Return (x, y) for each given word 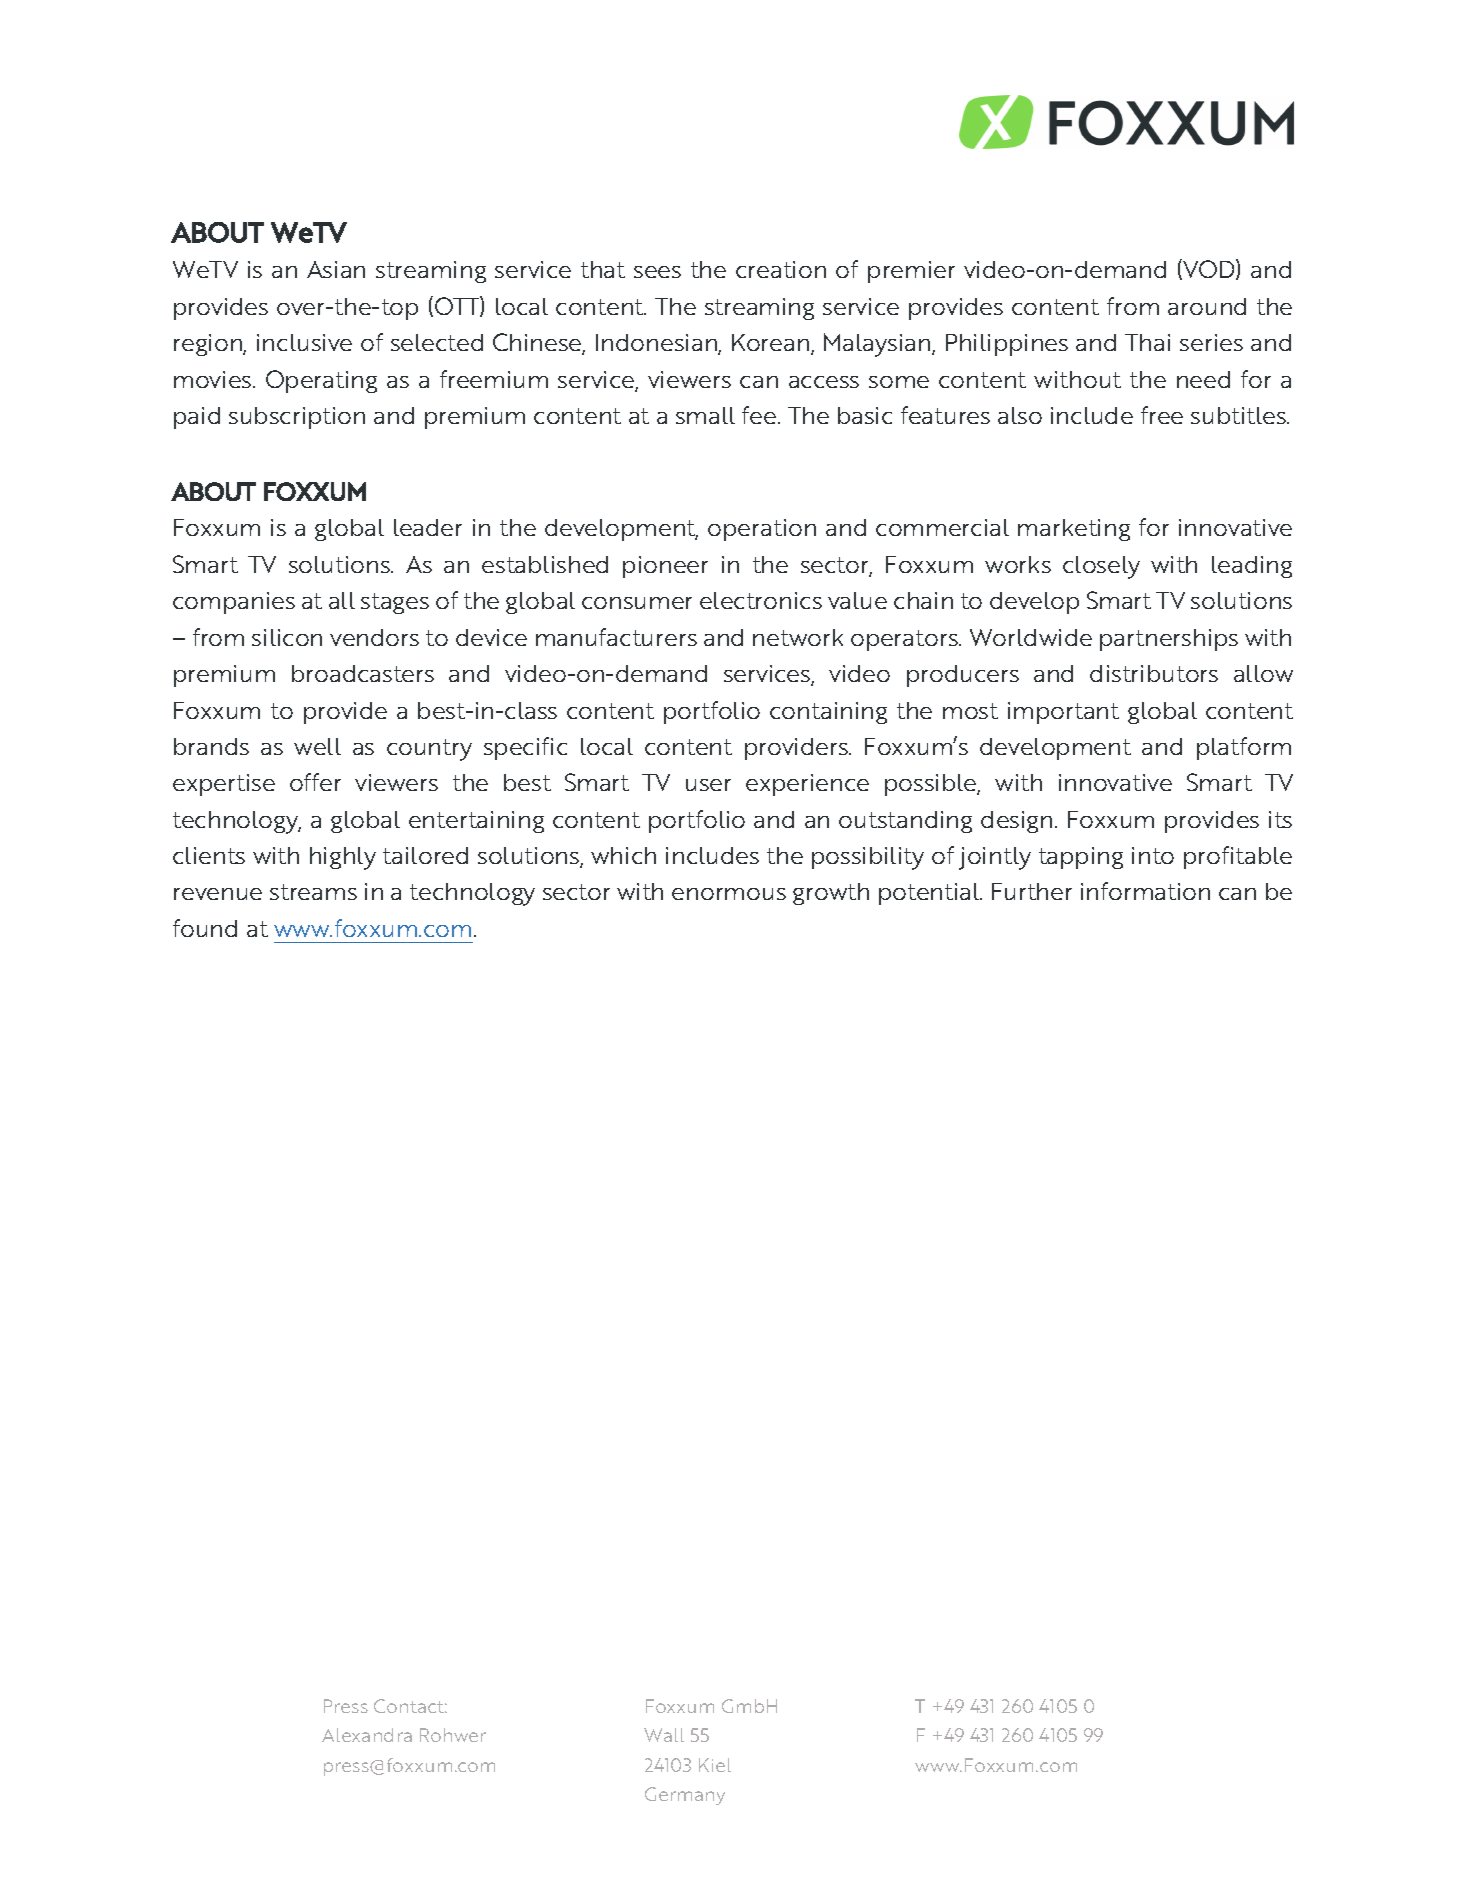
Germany (685, 1796)
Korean (772, 344)
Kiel (715, 1765)
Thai (1147, 342)
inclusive (304, 342)
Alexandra (367, 1735)
